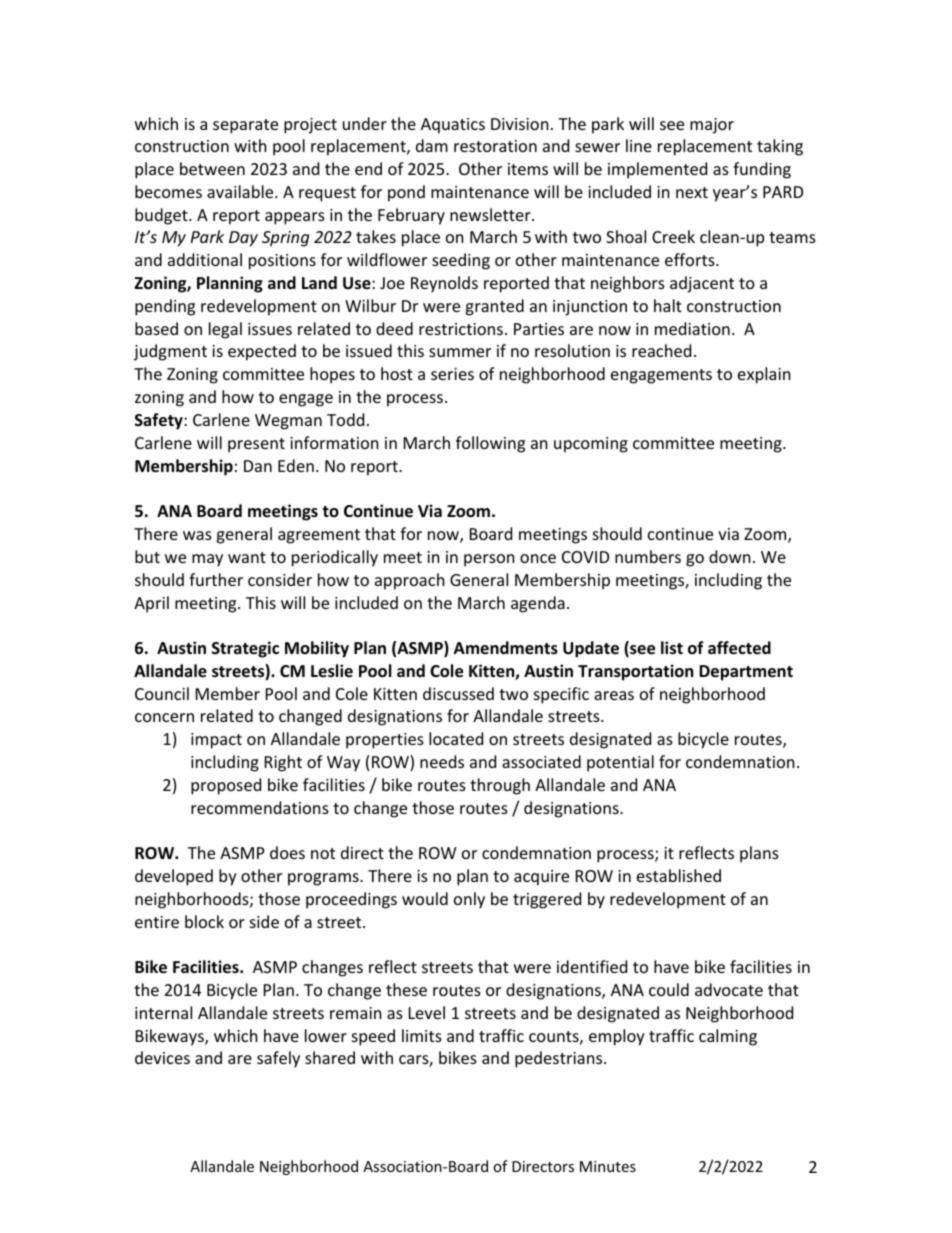 This document has height=1233, width=952. I want to click on pedestrians, so click(560, 1059).
